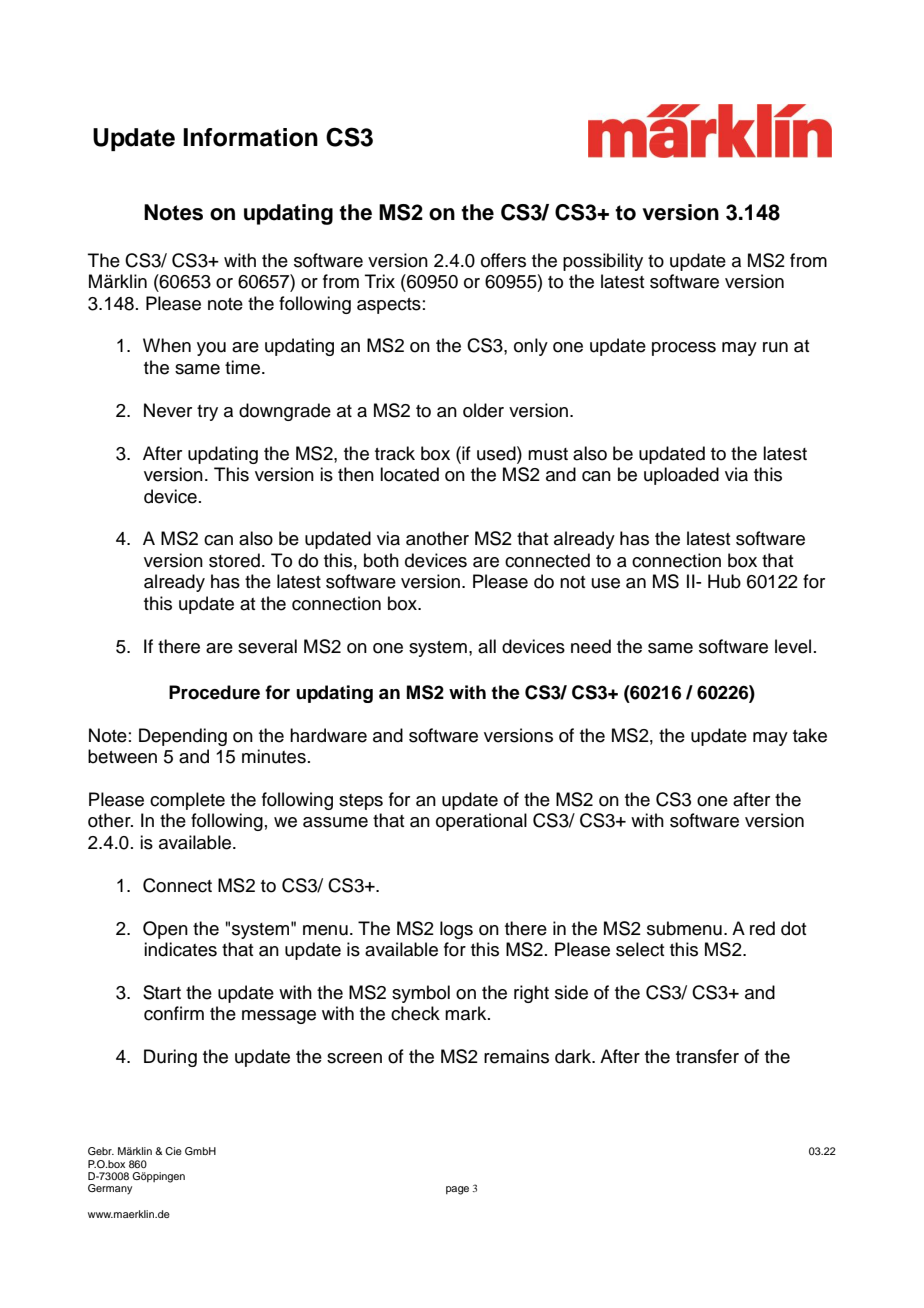 Image resolution: width=924 pixels, height=1308 pixels. Describe the element at coordinates (793, 928) in the image. I see `dot` at that location.
